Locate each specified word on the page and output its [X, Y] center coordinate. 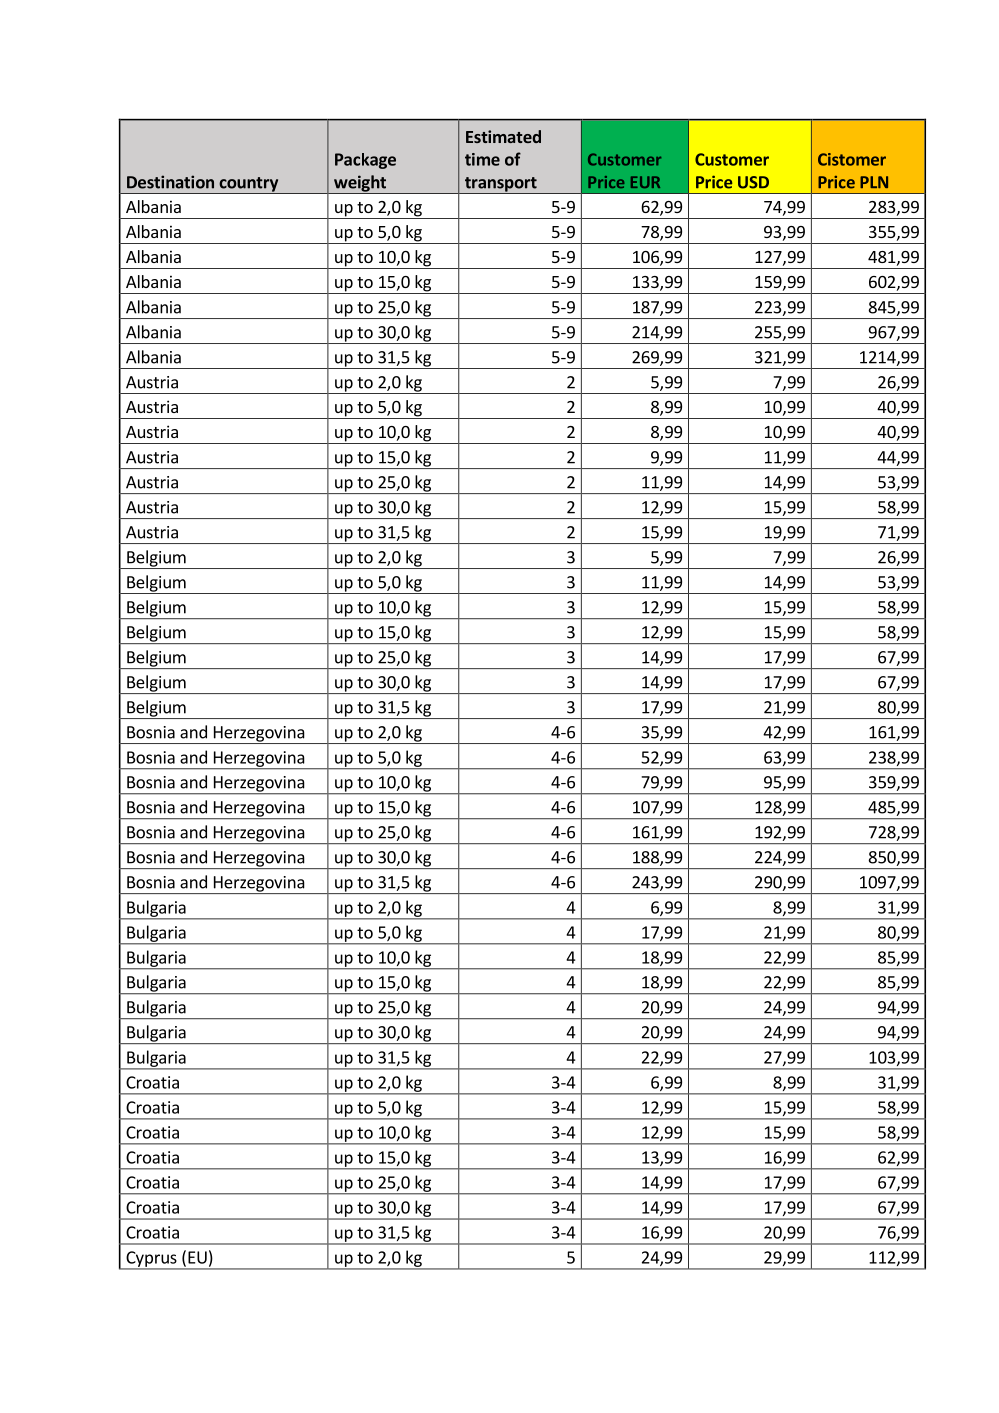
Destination [170, 182]
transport [500, 185]
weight [360, 184]
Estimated [503, 136]
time [482, 159]
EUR [645, 182]
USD [753, 182]
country [248, 185]
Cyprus [151, 1260]
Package [365, 161]
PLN [874, 182]
